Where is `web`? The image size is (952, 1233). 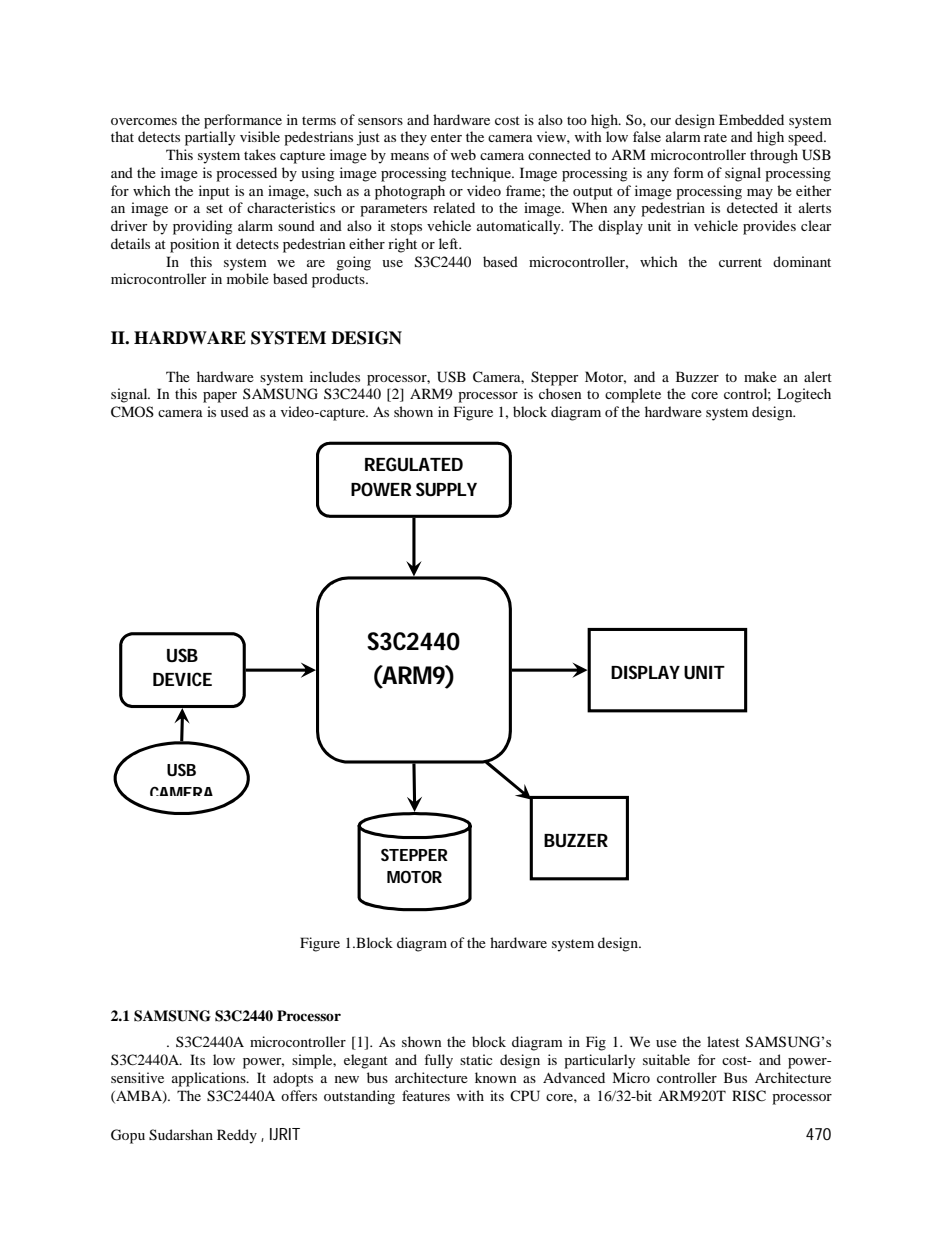 web is located at coordinates (463, 154).
